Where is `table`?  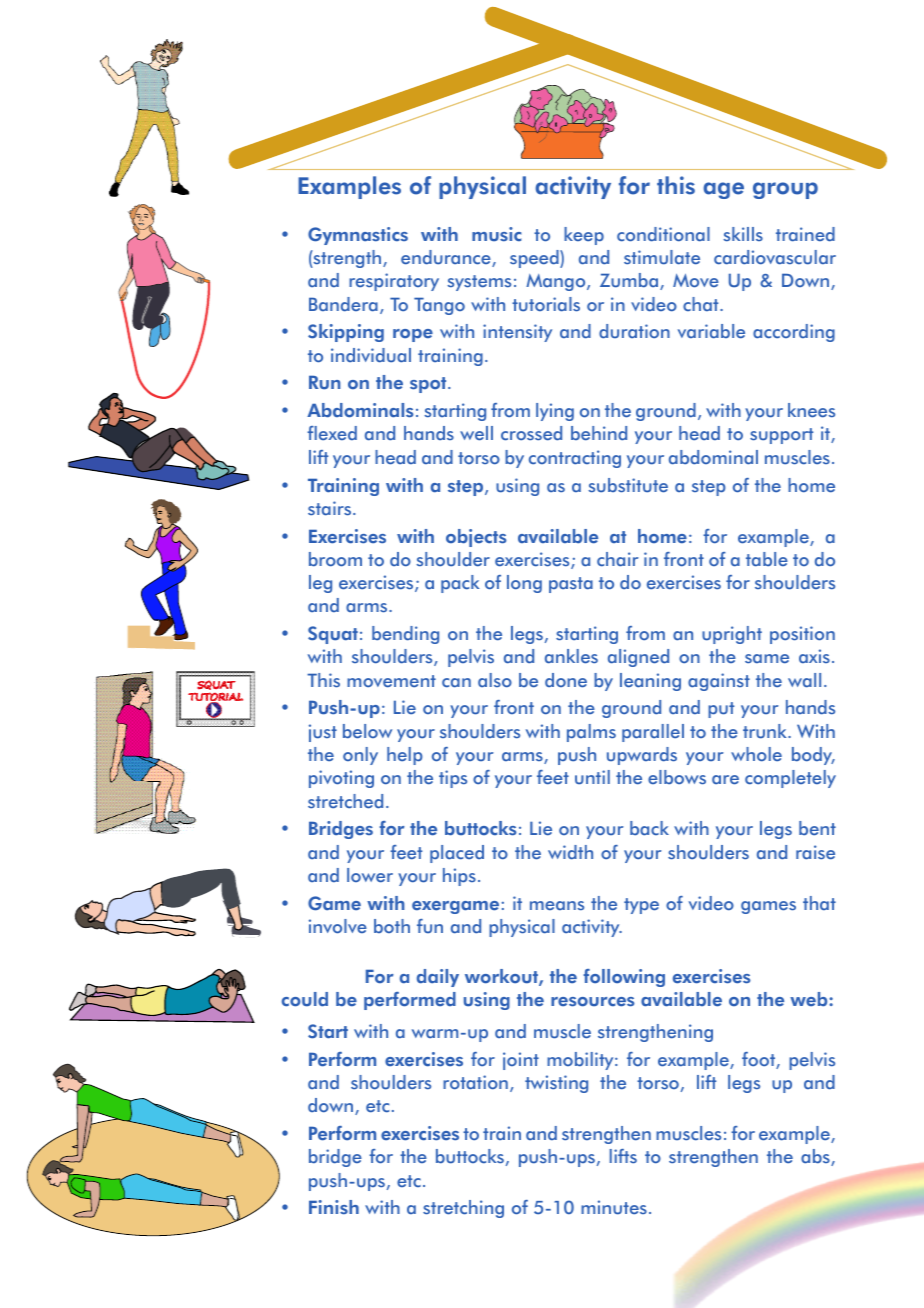
table is located at coordinates (767, 559).
